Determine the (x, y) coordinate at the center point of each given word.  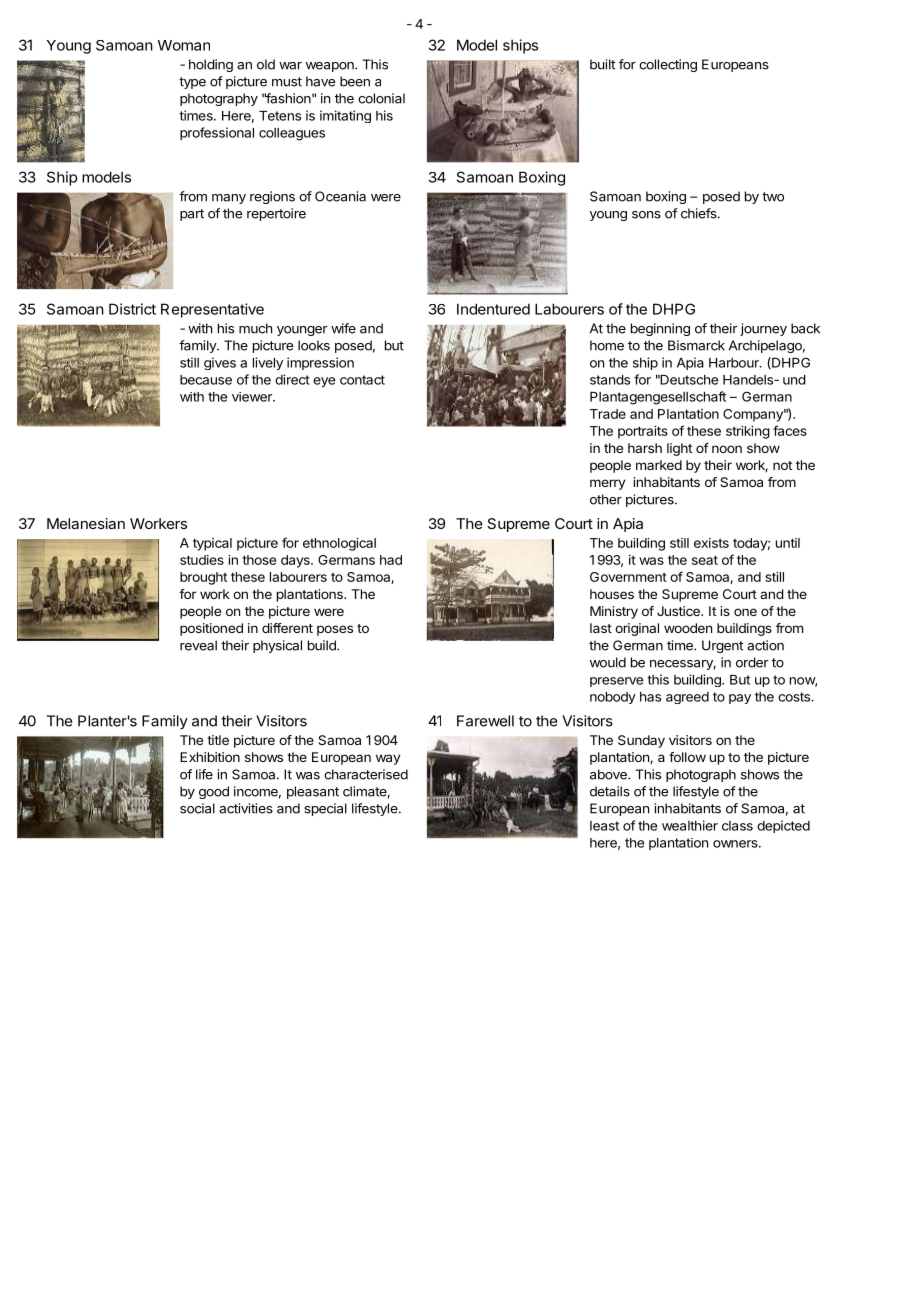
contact (362, 380)
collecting (668, 65)
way (388, 759)
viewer (253, 397)
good (214, 792)
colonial (381, 98)
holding (211, 65)
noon (727, 449)
